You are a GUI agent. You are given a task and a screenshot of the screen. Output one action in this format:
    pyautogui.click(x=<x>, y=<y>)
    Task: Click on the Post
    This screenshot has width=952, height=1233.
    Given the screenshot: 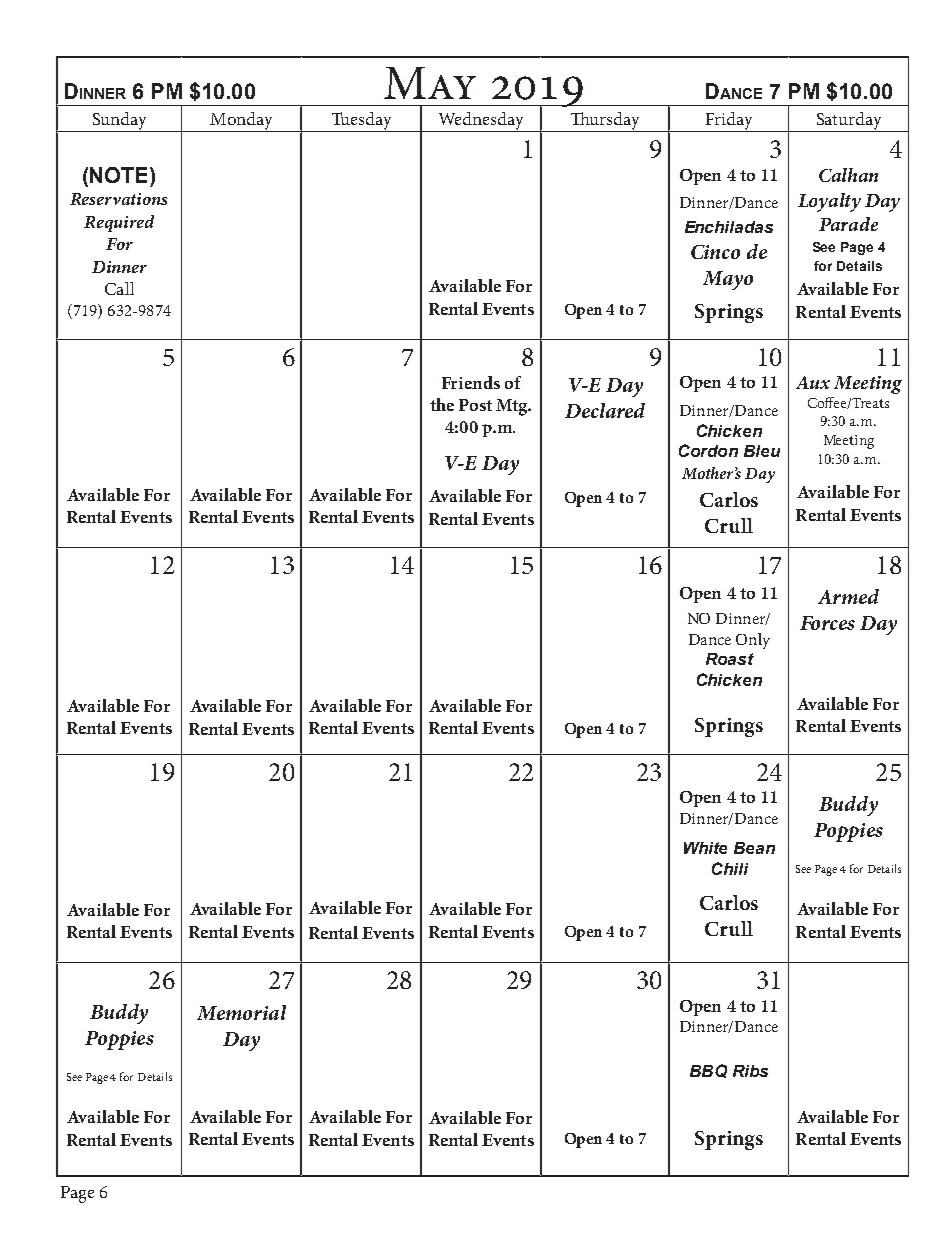 What is the action you would take?
    pyautogui.click(x=475, y=405)
